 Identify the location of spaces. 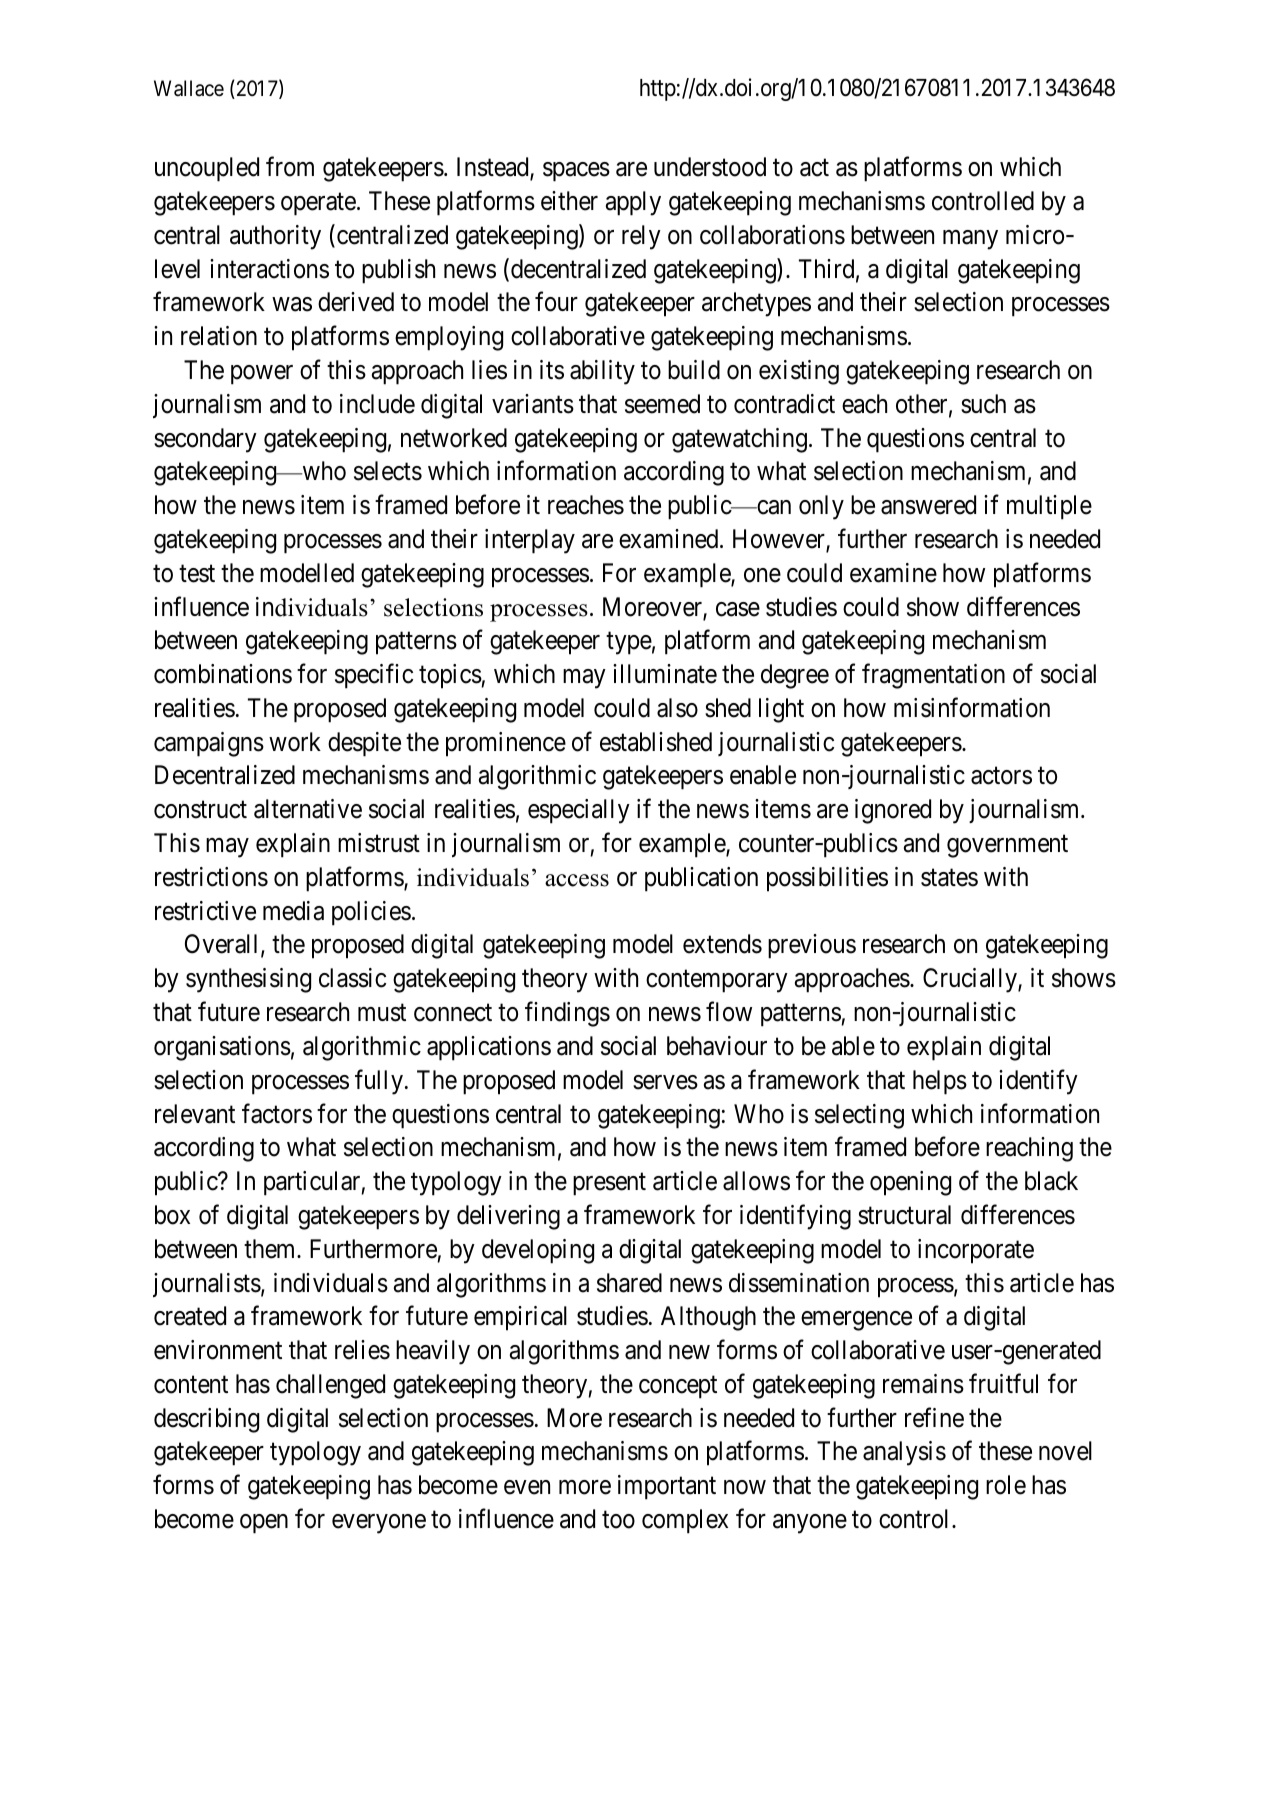
(576, 172).
